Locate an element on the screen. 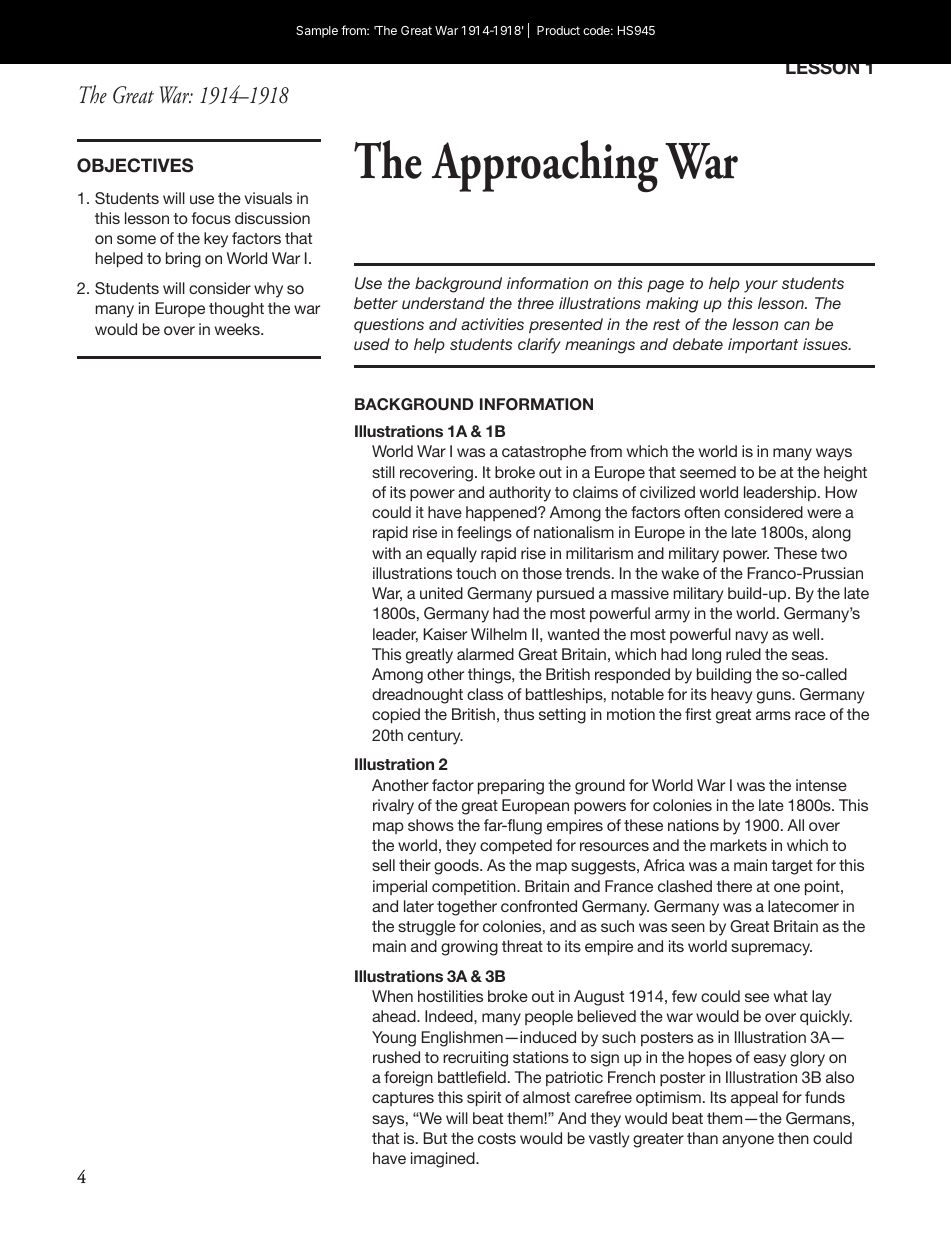 The width and height of the screenshot is (952, 1233). still is located at coordinates (383, 472).
